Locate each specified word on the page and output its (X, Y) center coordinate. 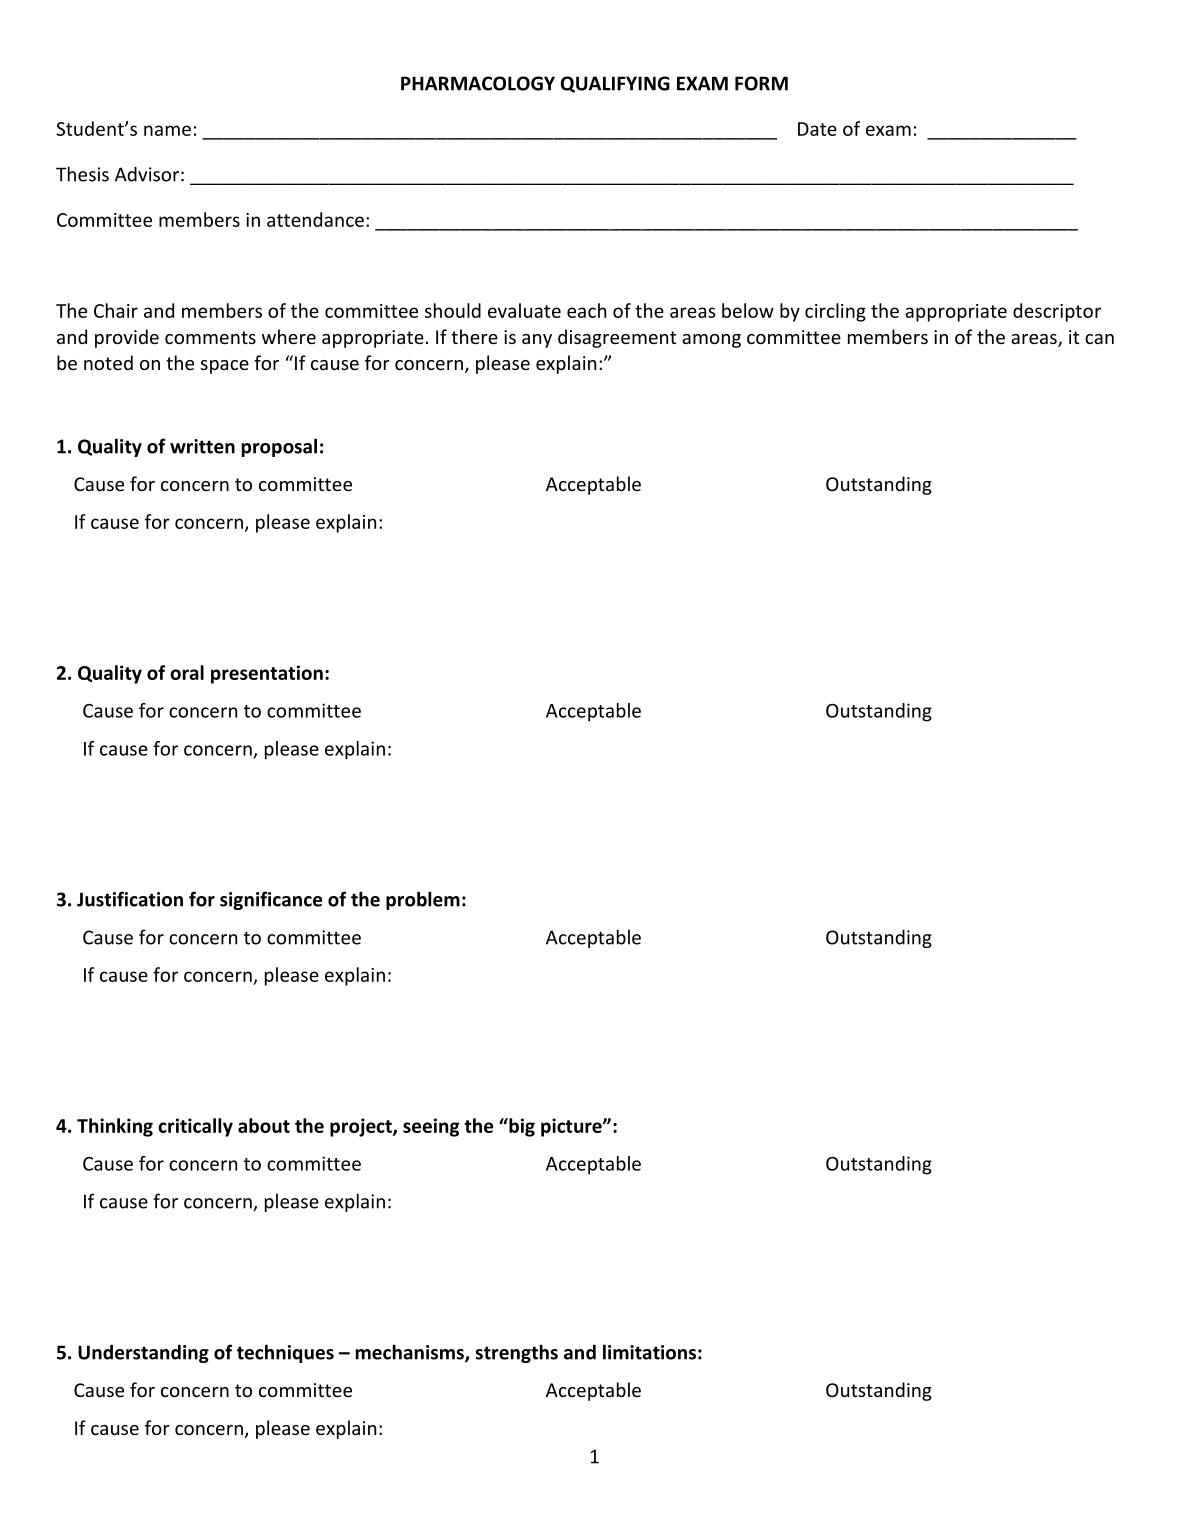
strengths (516, 1353)
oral (187, 672)
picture (572, 1127)
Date (817, 129)
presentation (267, 674)
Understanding (143, 1353)
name (167, 130)
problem (423, 900)
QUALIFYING (615, 84)
